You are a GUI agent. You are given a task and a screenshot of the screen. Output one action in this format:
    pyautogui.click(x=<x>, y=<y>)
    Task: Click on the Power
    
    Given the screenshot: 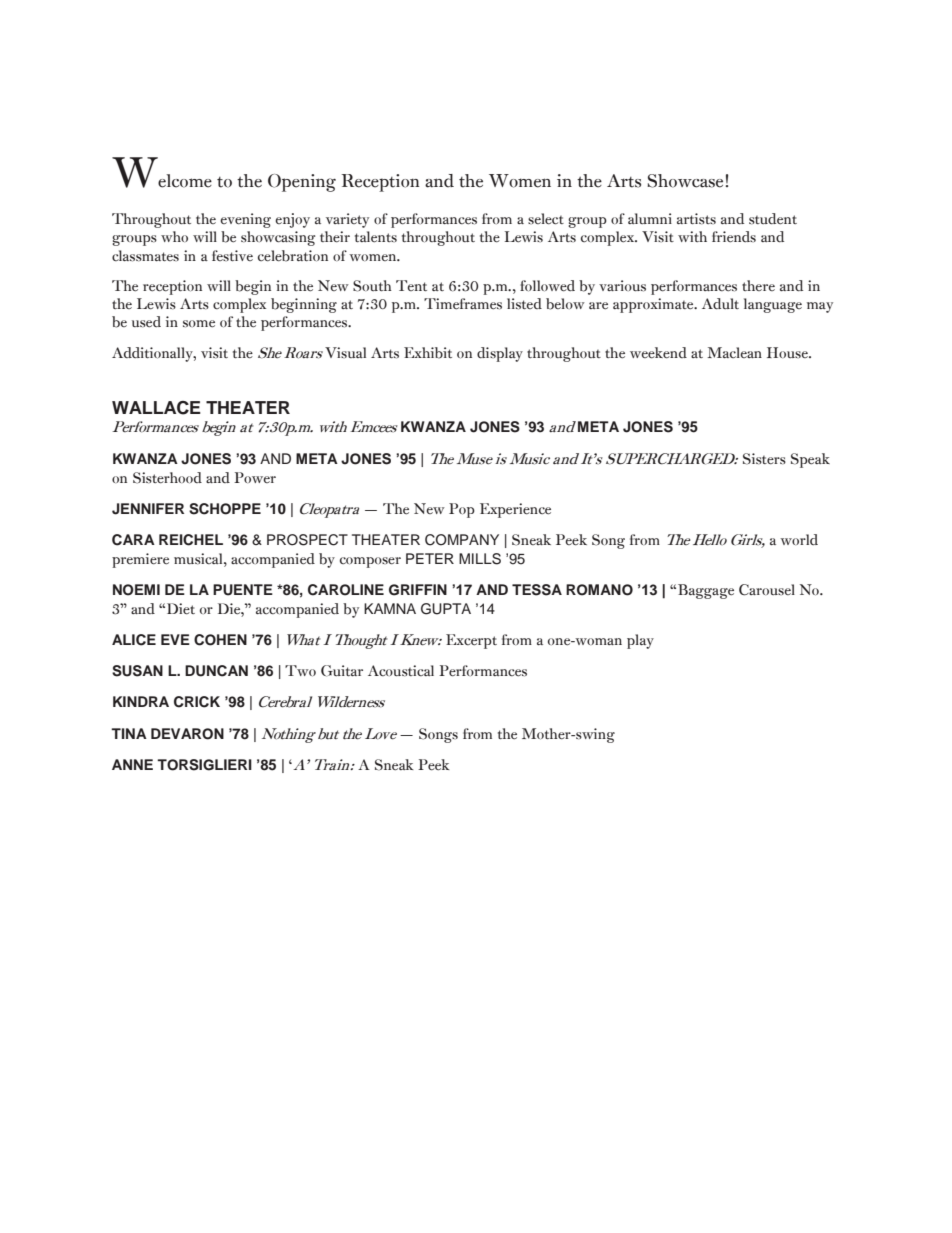 What is the action you would take?
    pyautogui.click(x=255, y=477)
